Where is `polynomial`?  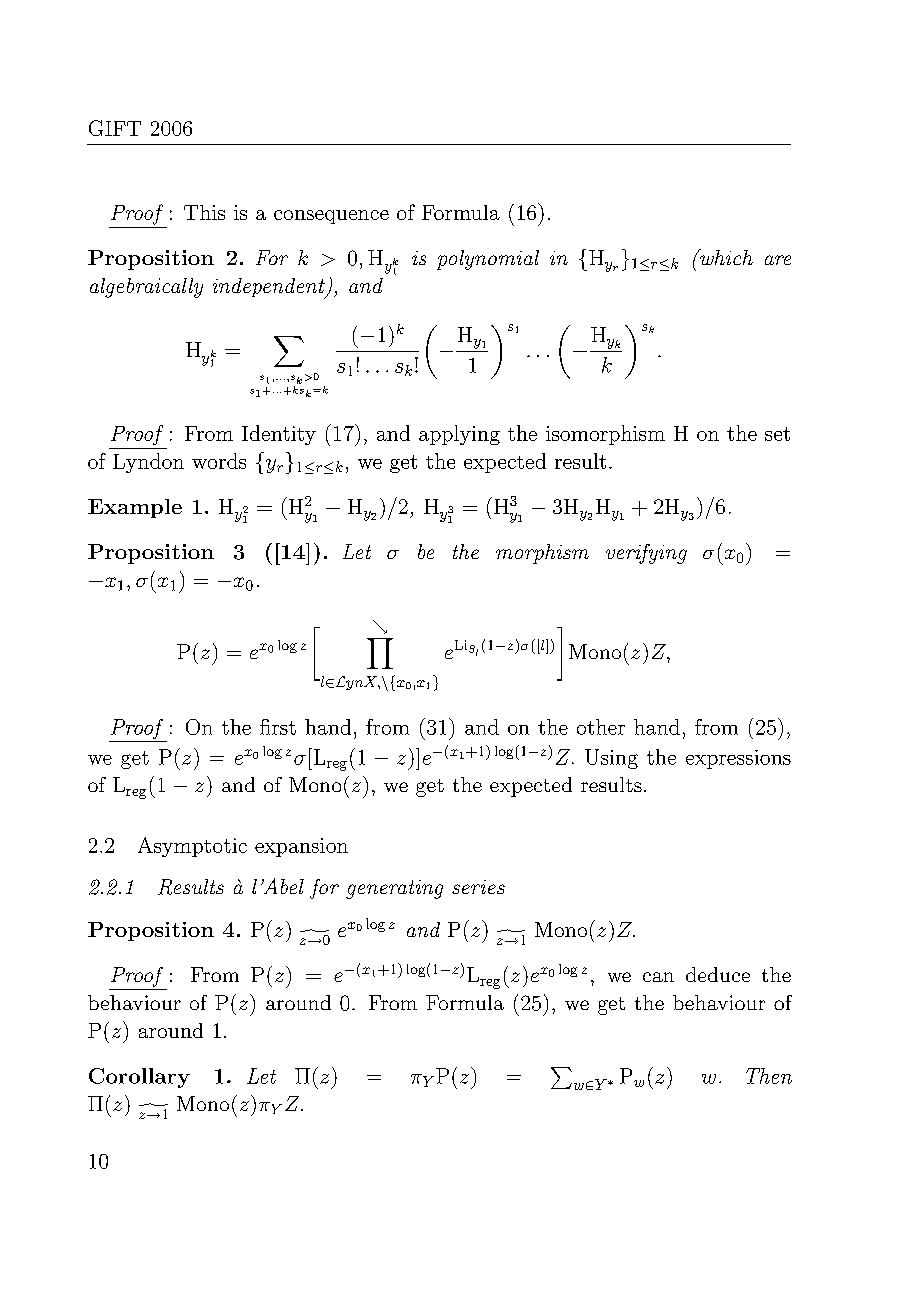
polynomial is located at coordinates (488, 260).
